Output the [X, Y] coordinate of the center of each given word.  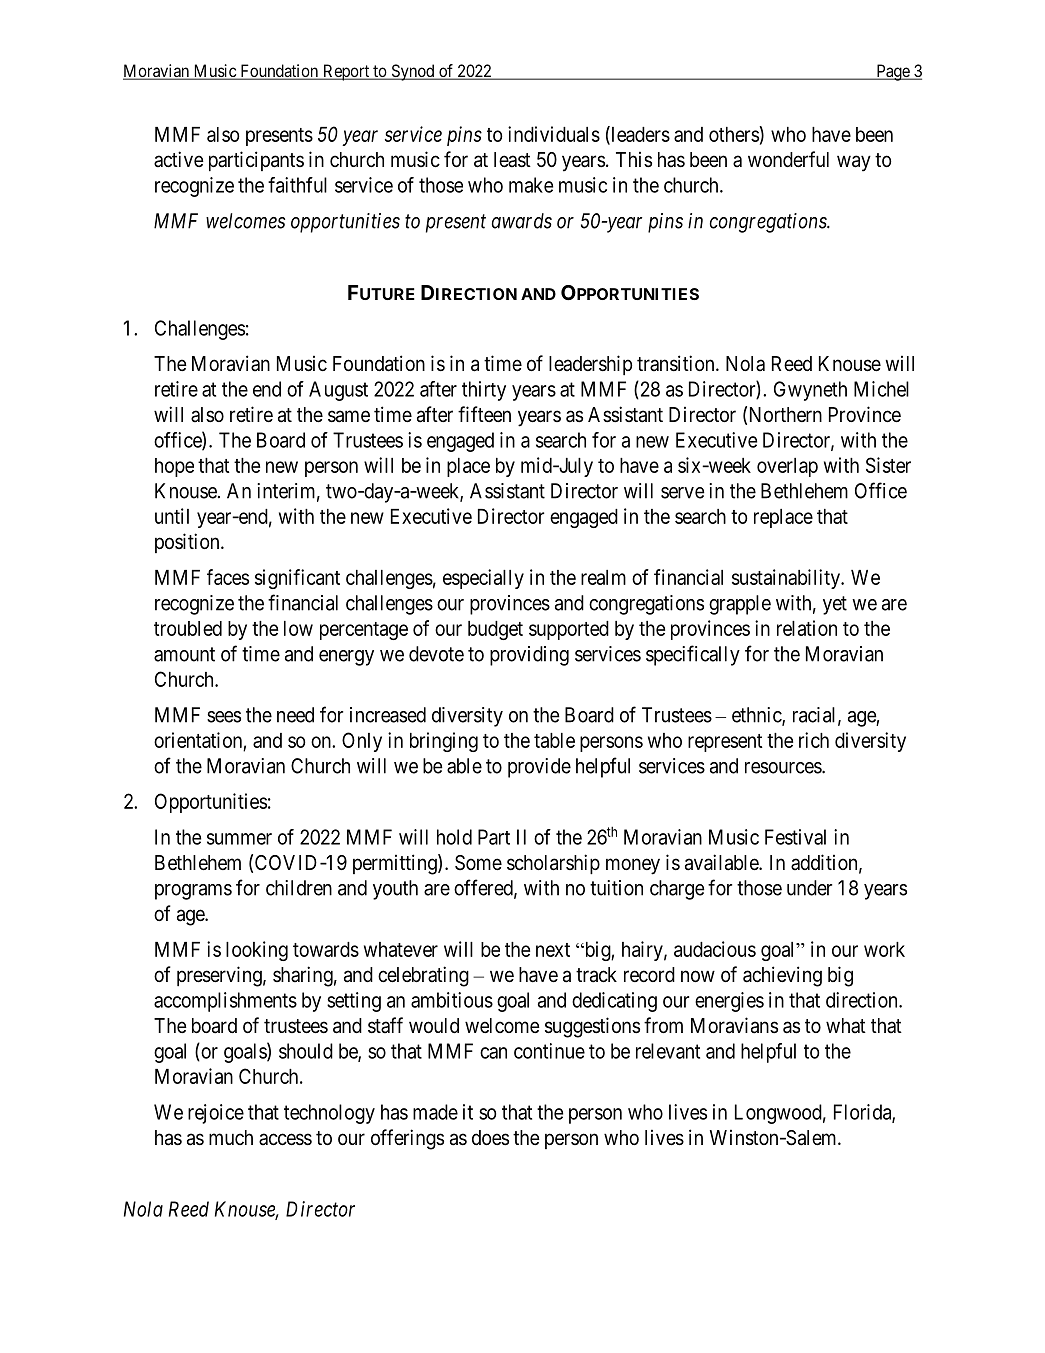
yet [835, 605]
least [512, 160]
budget [495, 630]
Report [346, 72]
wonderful [788, 159]
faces [228, 577]
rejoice [216, 1114]
